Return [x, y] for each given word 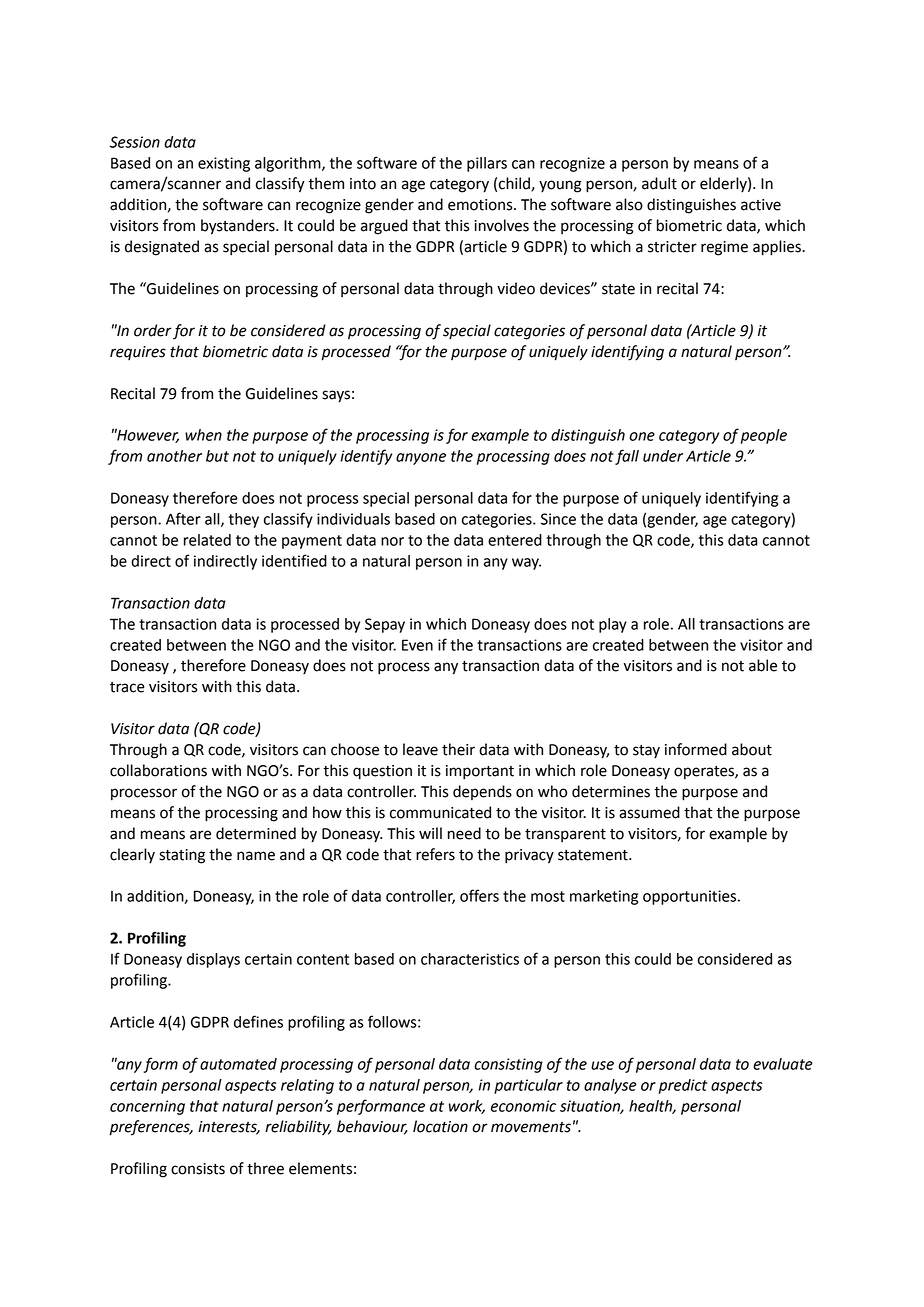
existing [224, 164]
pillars [487, 164]
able [763, 665]
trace [127, 687]
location [440, 1126]
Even [417, 645]
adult [659, 183]
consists [198, 1169]
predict [683, 1086]
